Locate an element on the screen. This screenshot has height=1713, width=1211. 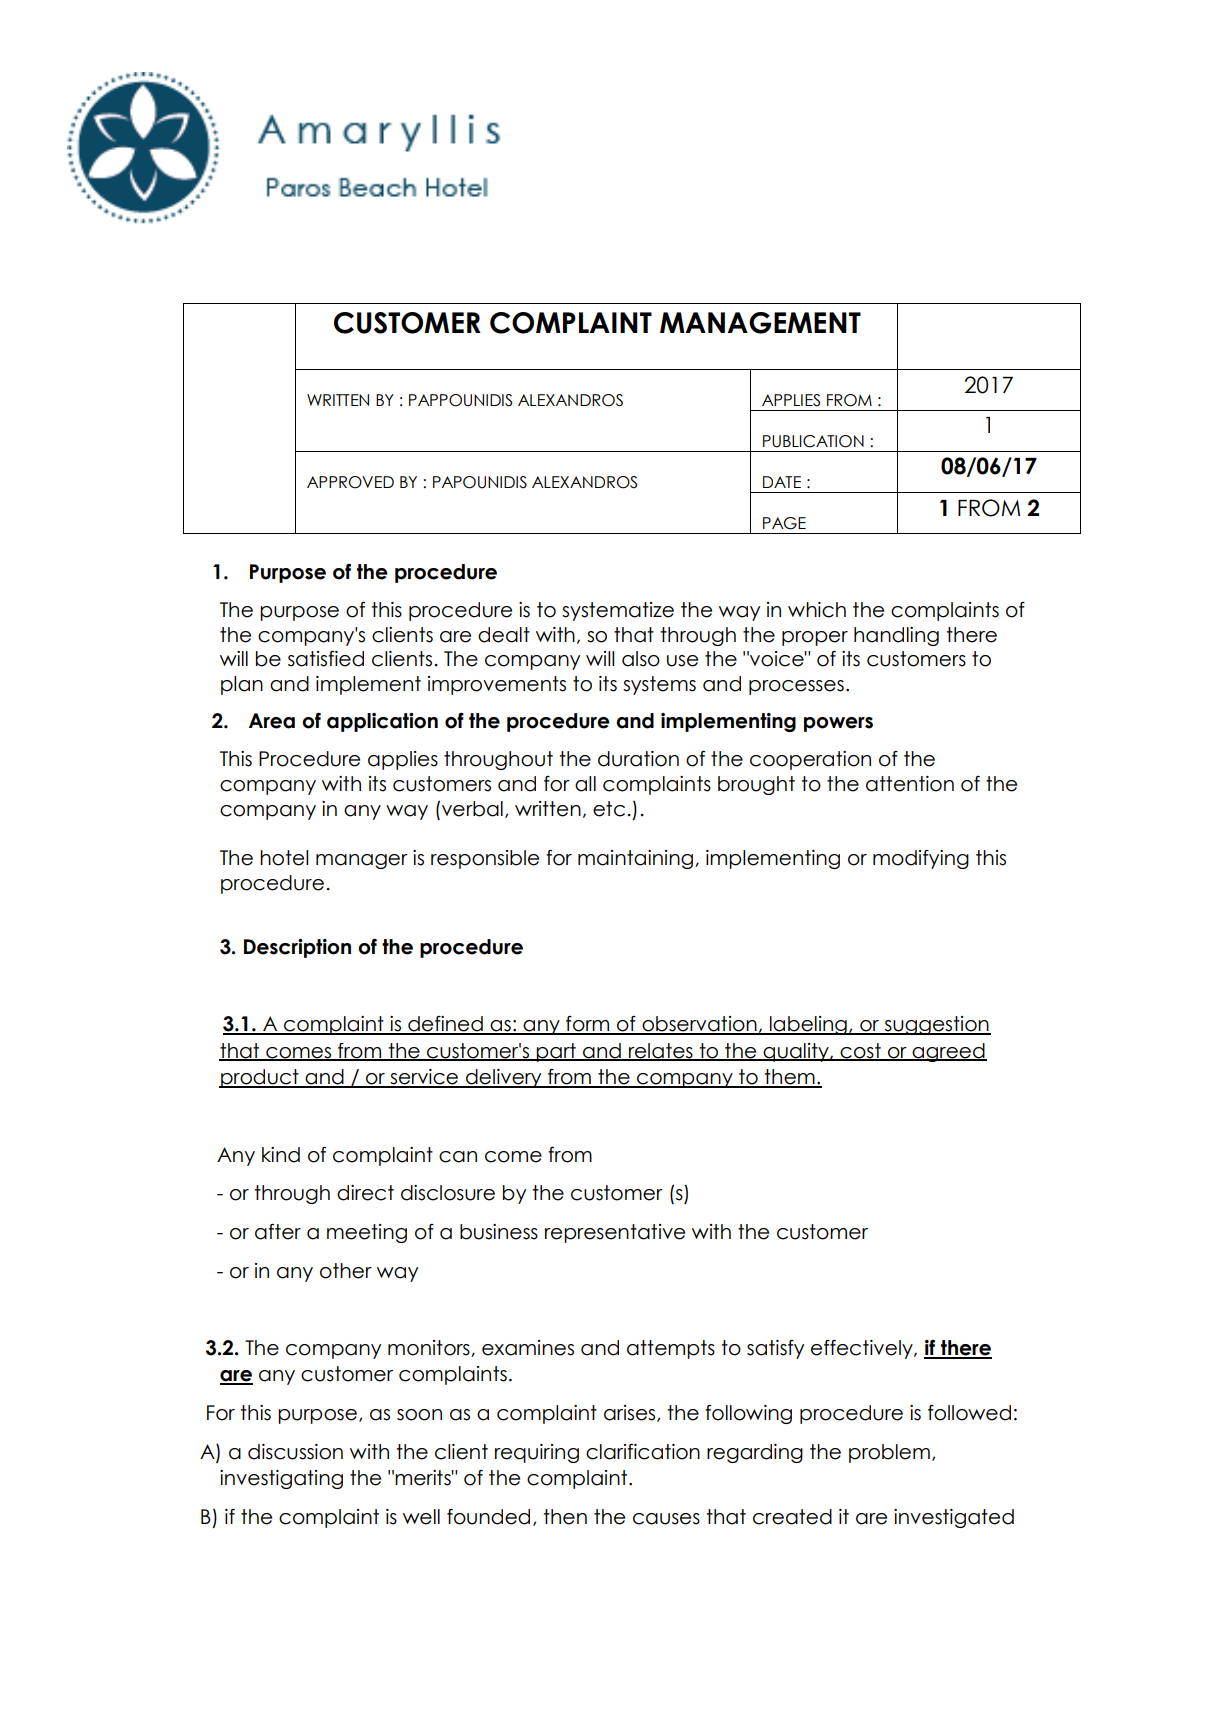
APPROVED is located at coordinates (350, 482).
